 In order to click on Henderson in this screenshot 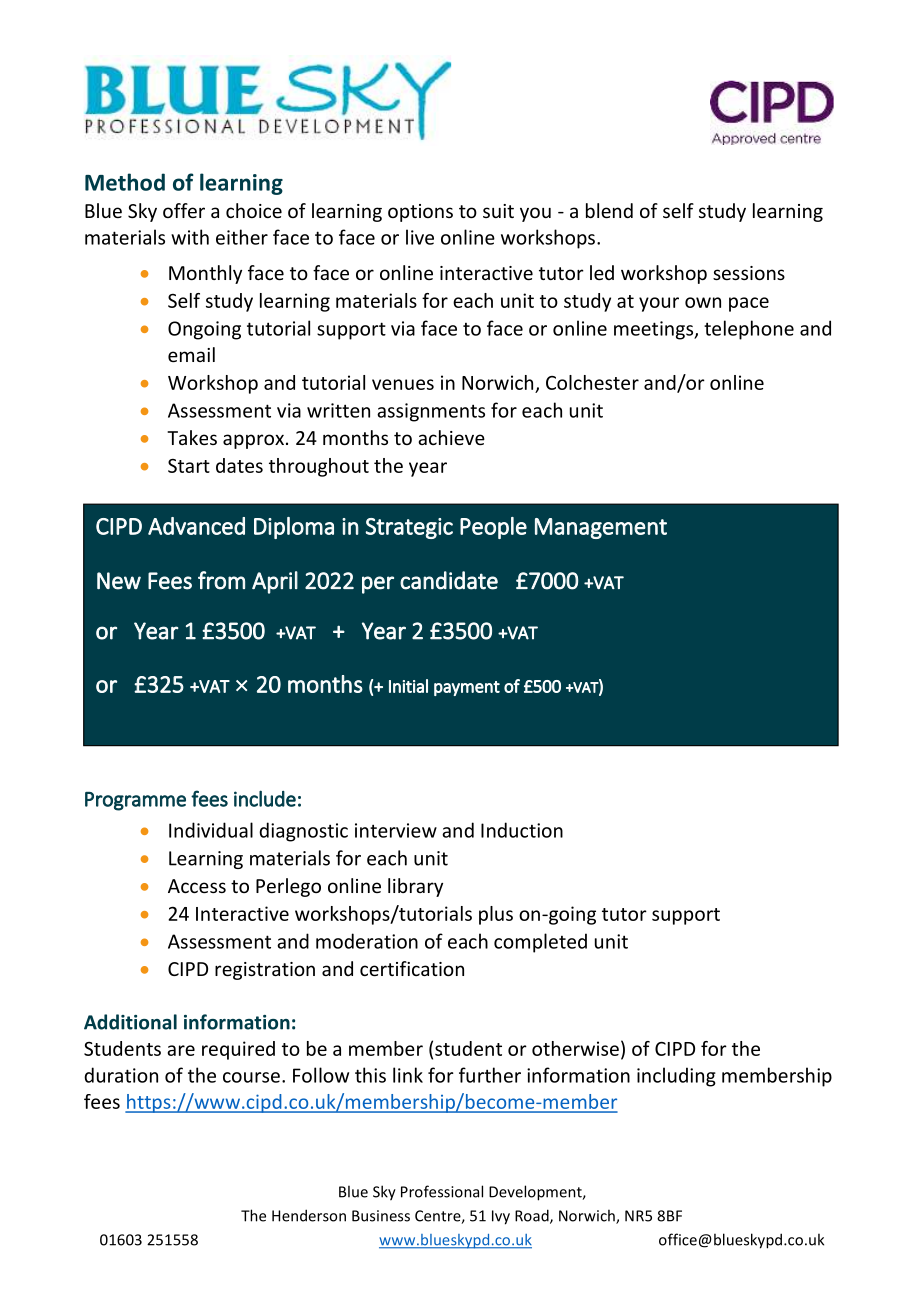, I will do `click(309, 1215)`.
